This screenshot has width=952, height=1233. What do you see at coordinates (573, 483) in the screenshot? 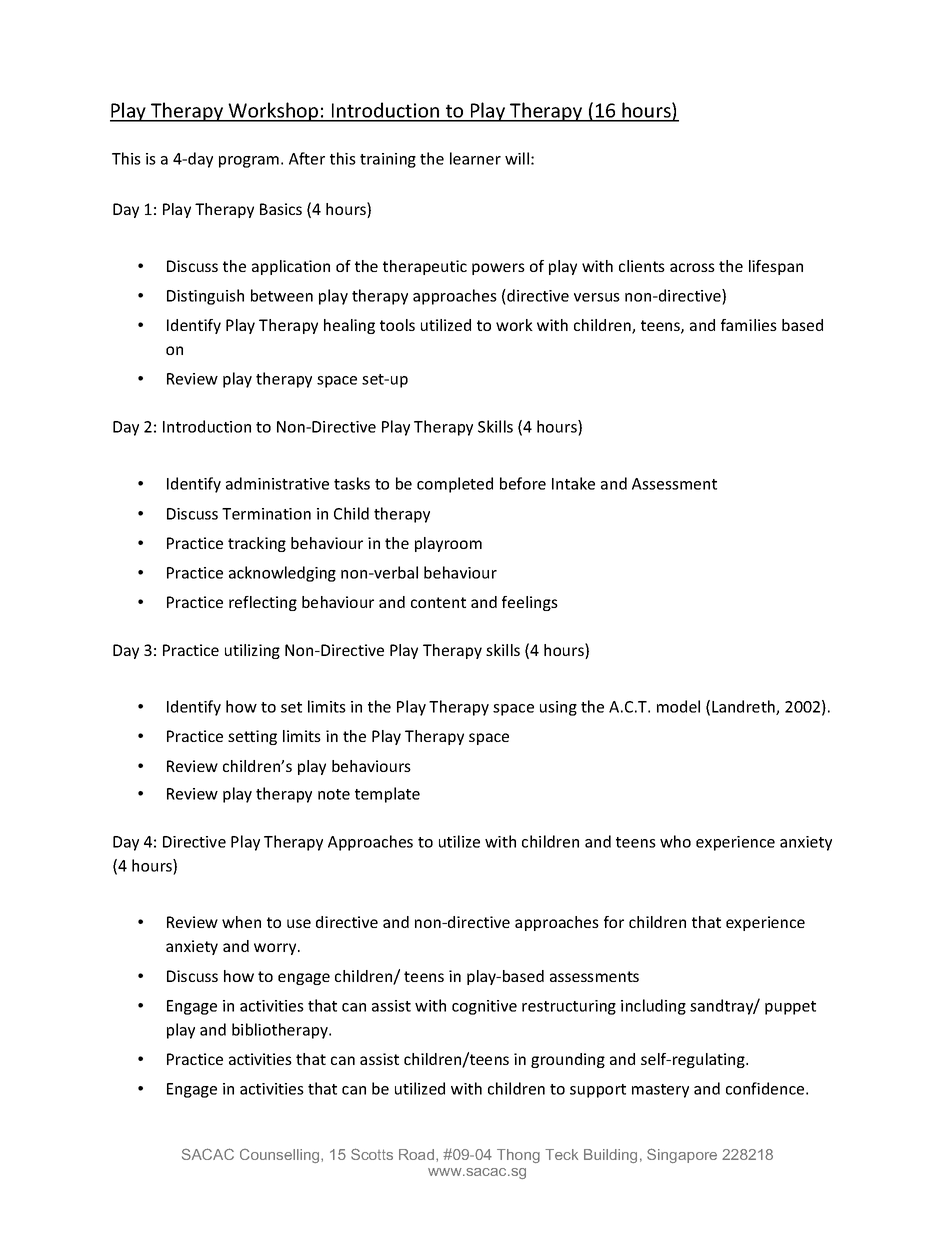
I see `Intake` at bounding box center [573, 483].
